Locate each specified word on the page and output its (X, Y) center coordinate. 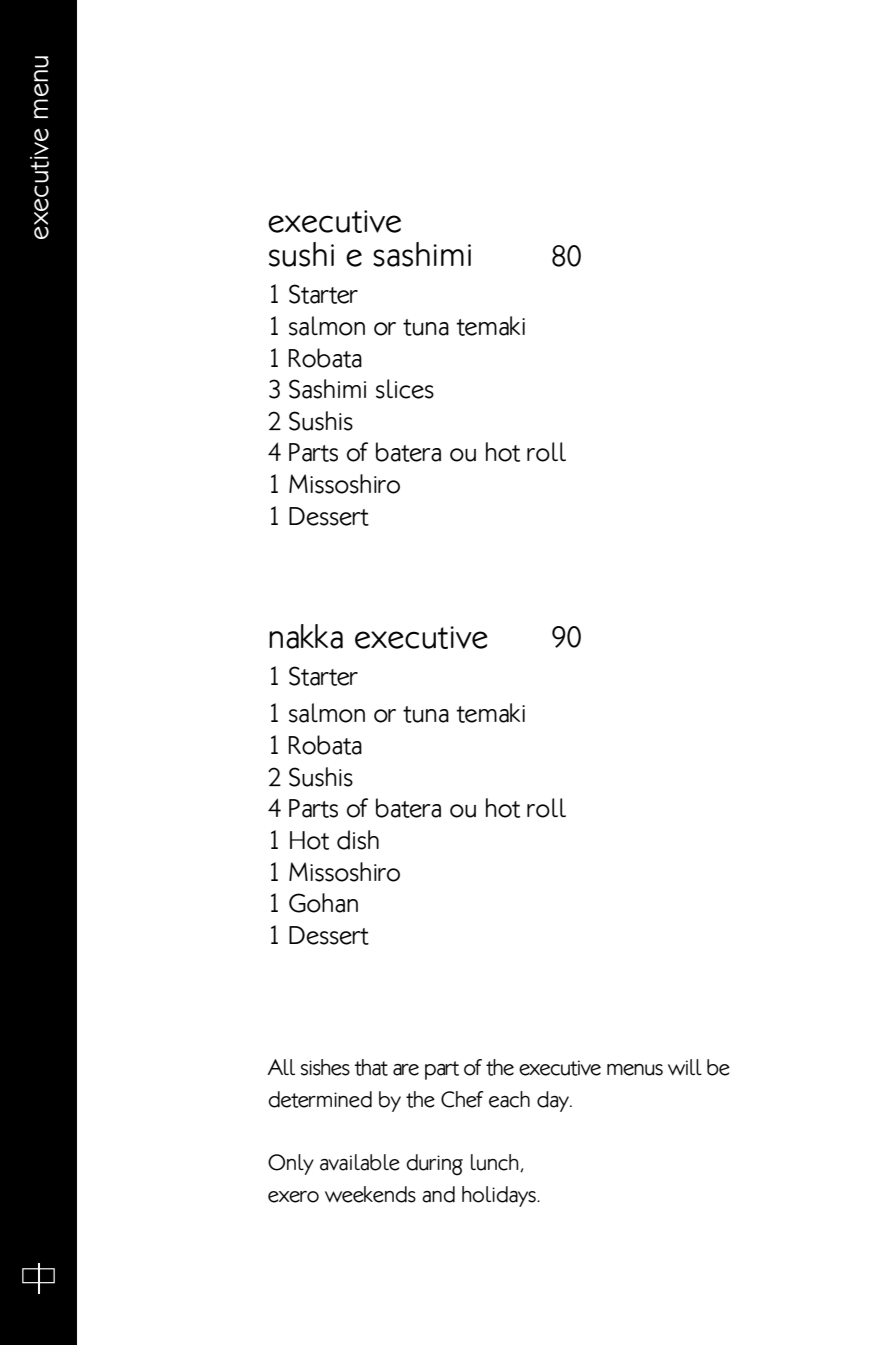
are (406, 1070)
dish (358, 840)
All (281, 1067)
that (371, 1067)
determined (320, 1099)
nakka (306, 636)
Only (291, 1164)
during (434, 1165)
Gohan (323, 903)
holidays (500, 1196)
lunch (496, 1163)
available (360, 1162)
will (685, 1067)
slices (405, 389)
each (509, 1099)
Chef (462, 1099)
